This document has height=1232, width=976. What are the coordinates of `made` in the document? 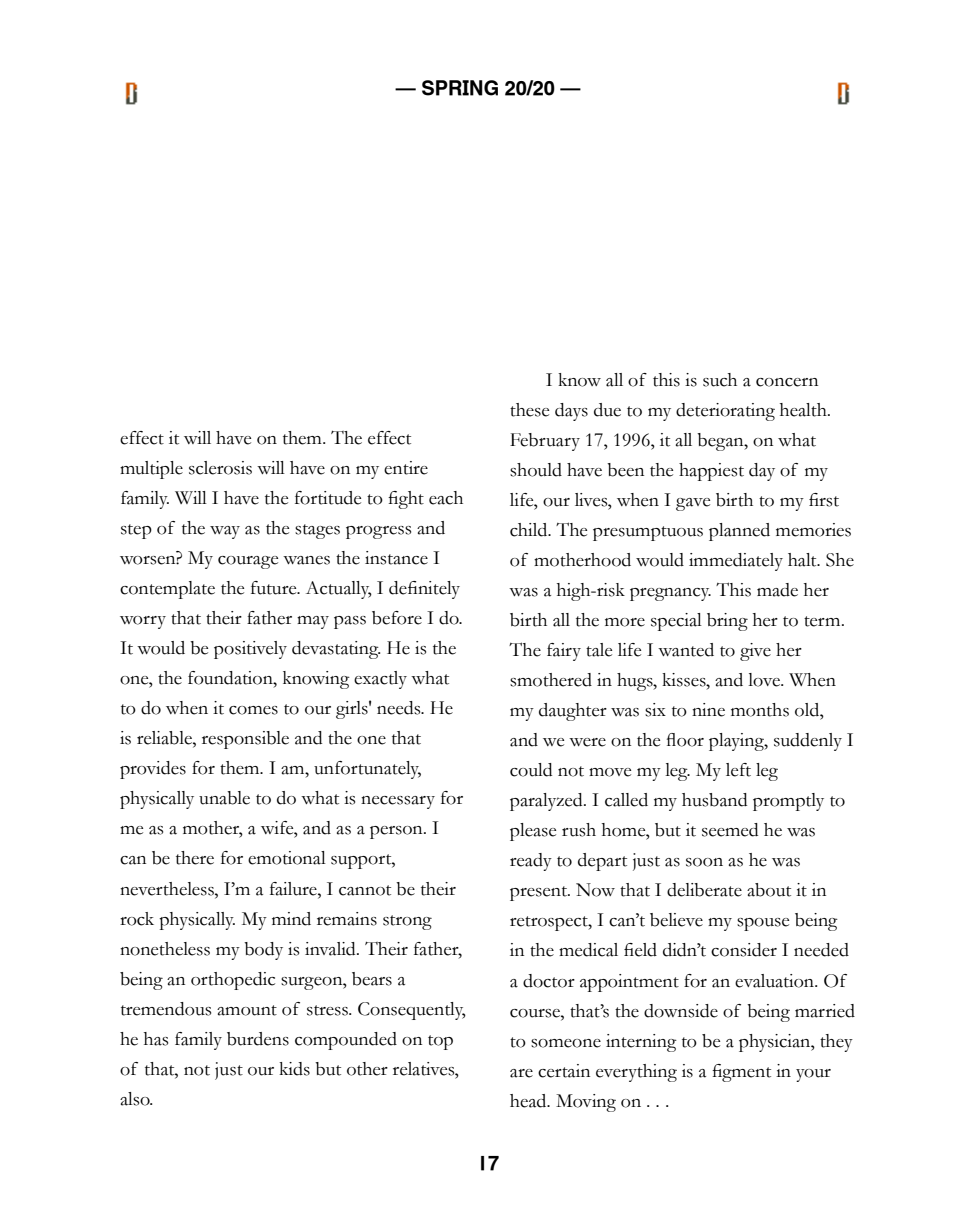 It's located at (777, 590).
